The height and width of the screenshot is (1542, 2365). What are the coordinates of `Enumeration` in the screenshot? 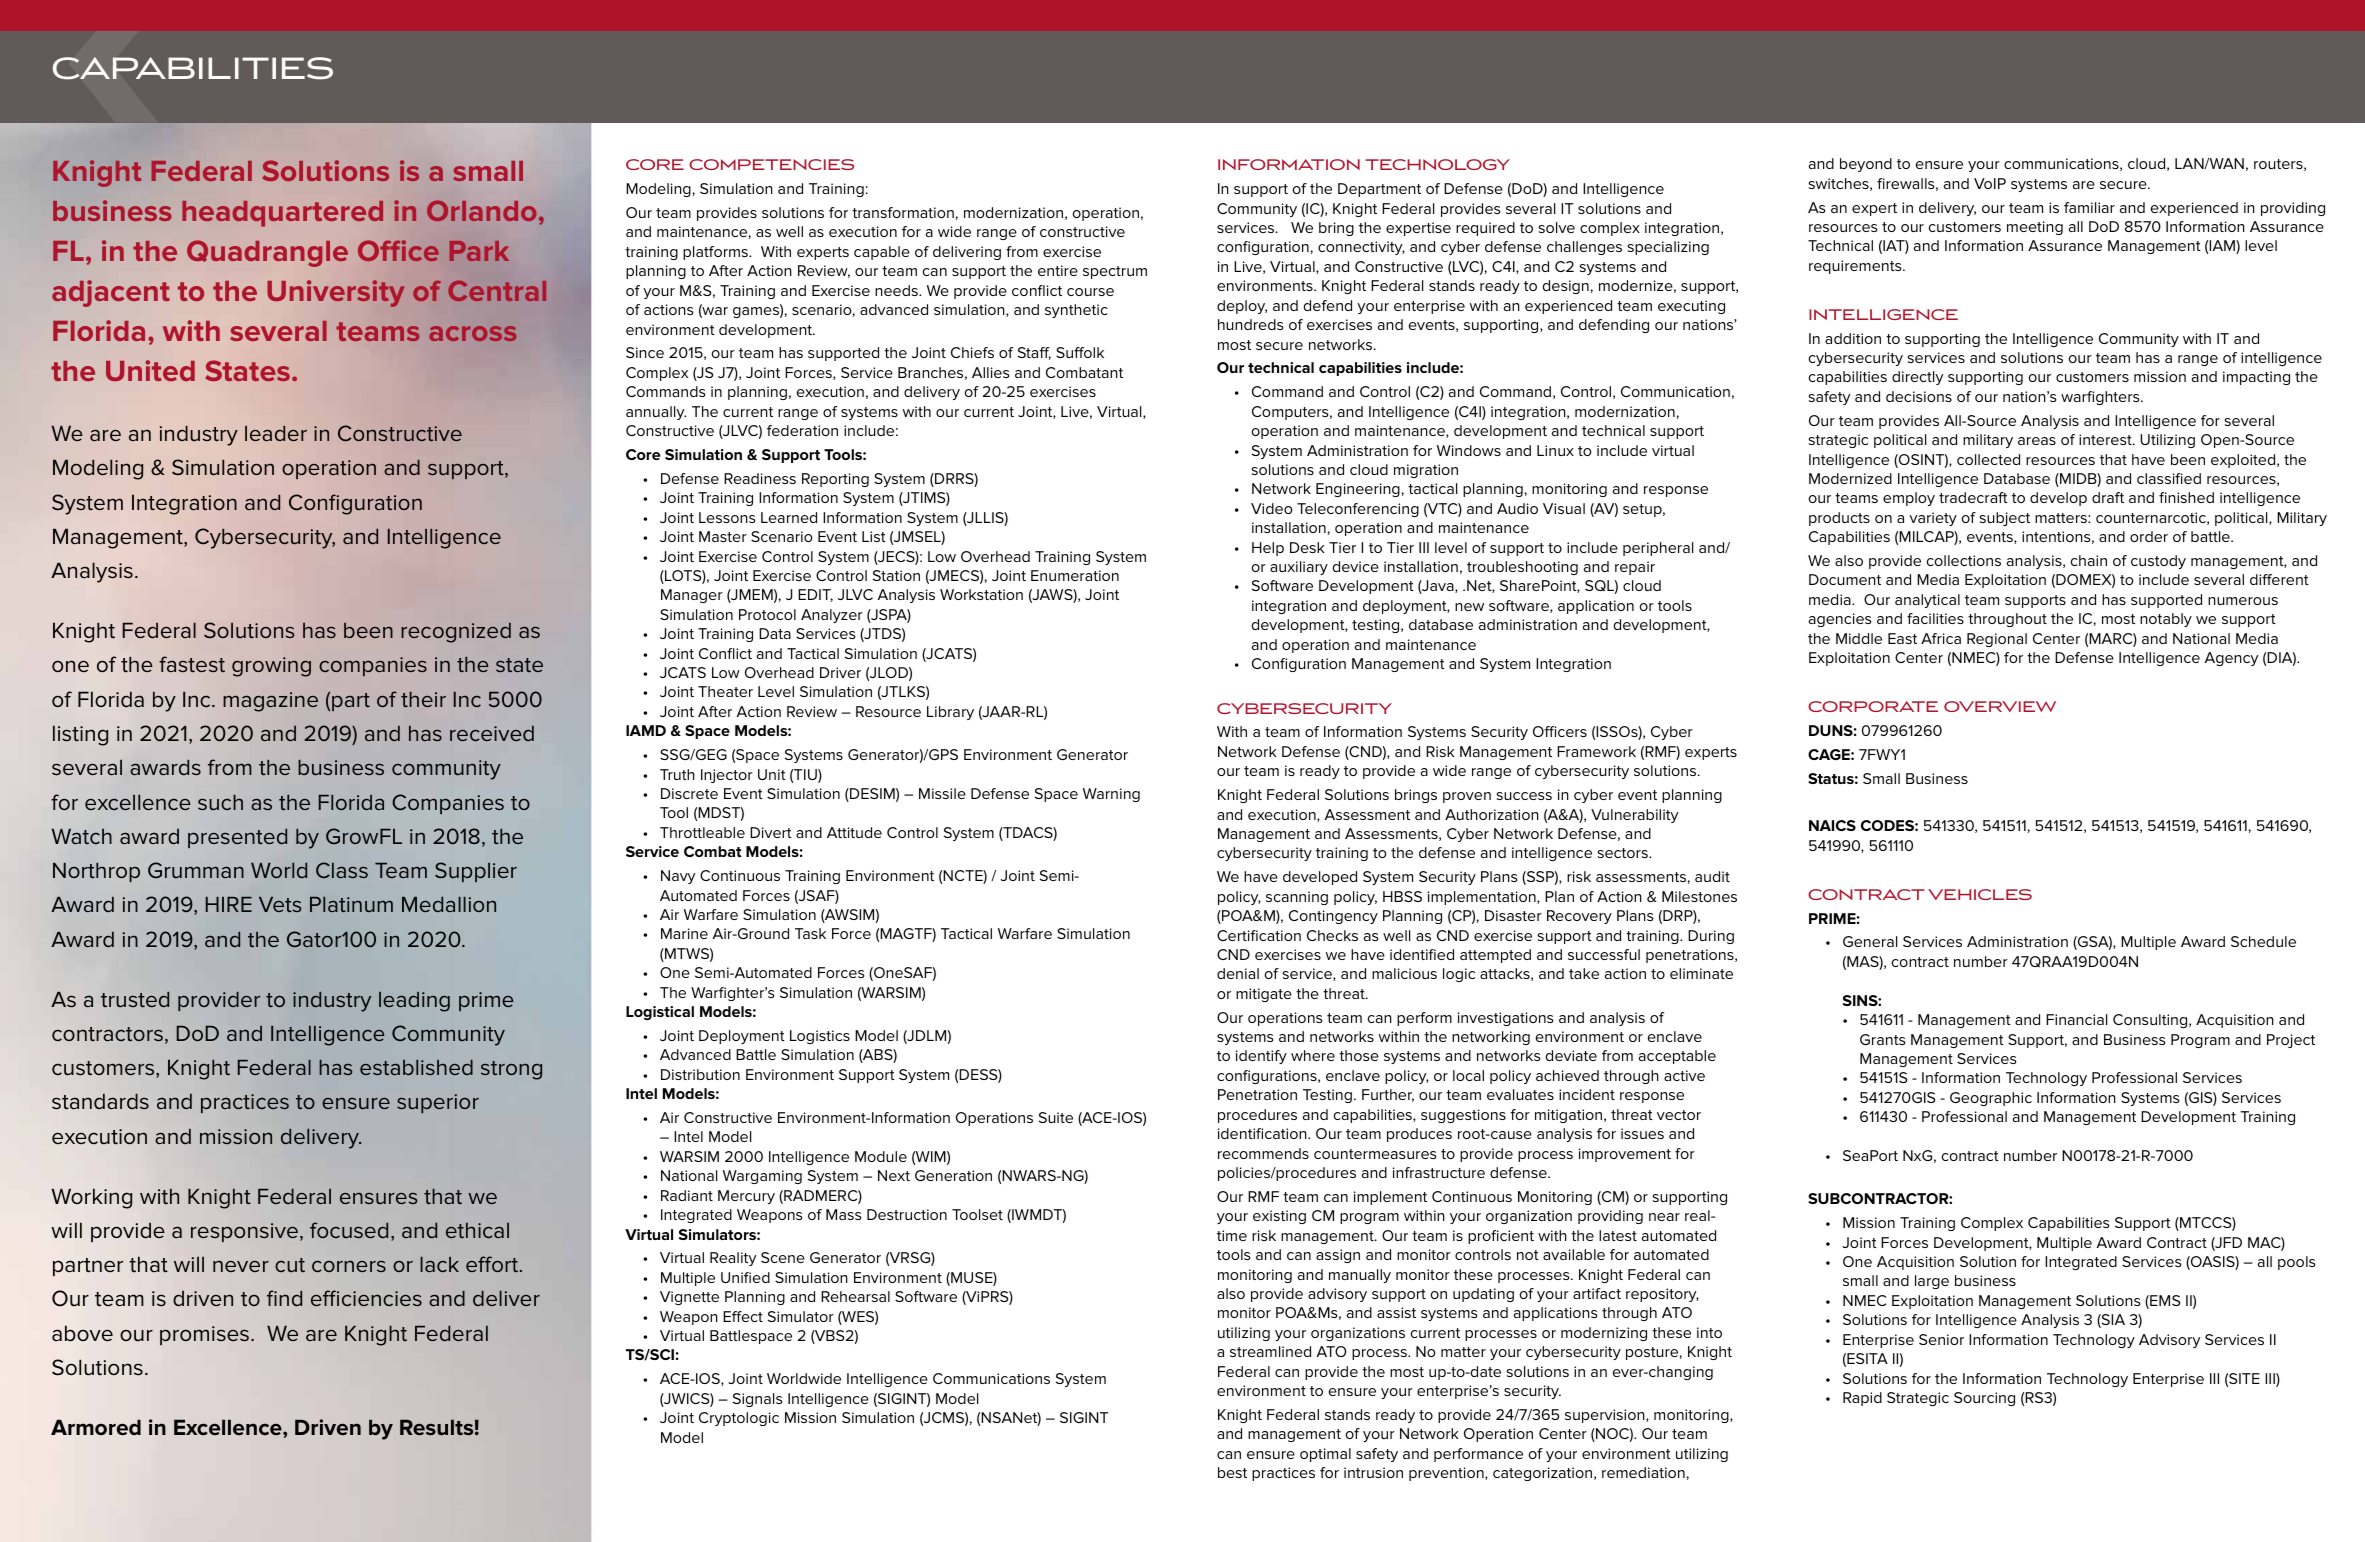 It's located at (1075, 575).
